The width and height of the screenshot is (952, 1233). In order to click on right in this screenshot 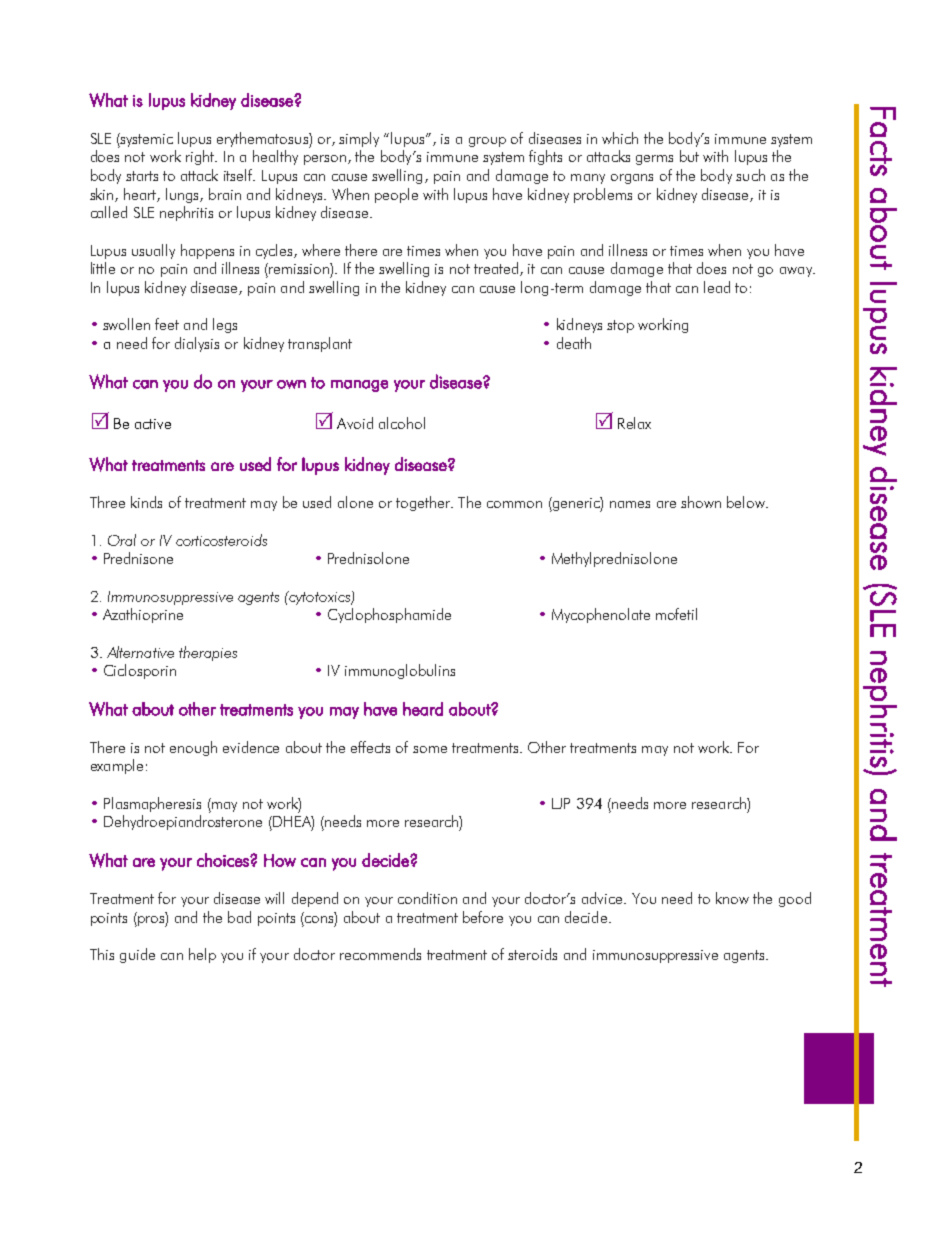, I will do `click(201, 157)`.
